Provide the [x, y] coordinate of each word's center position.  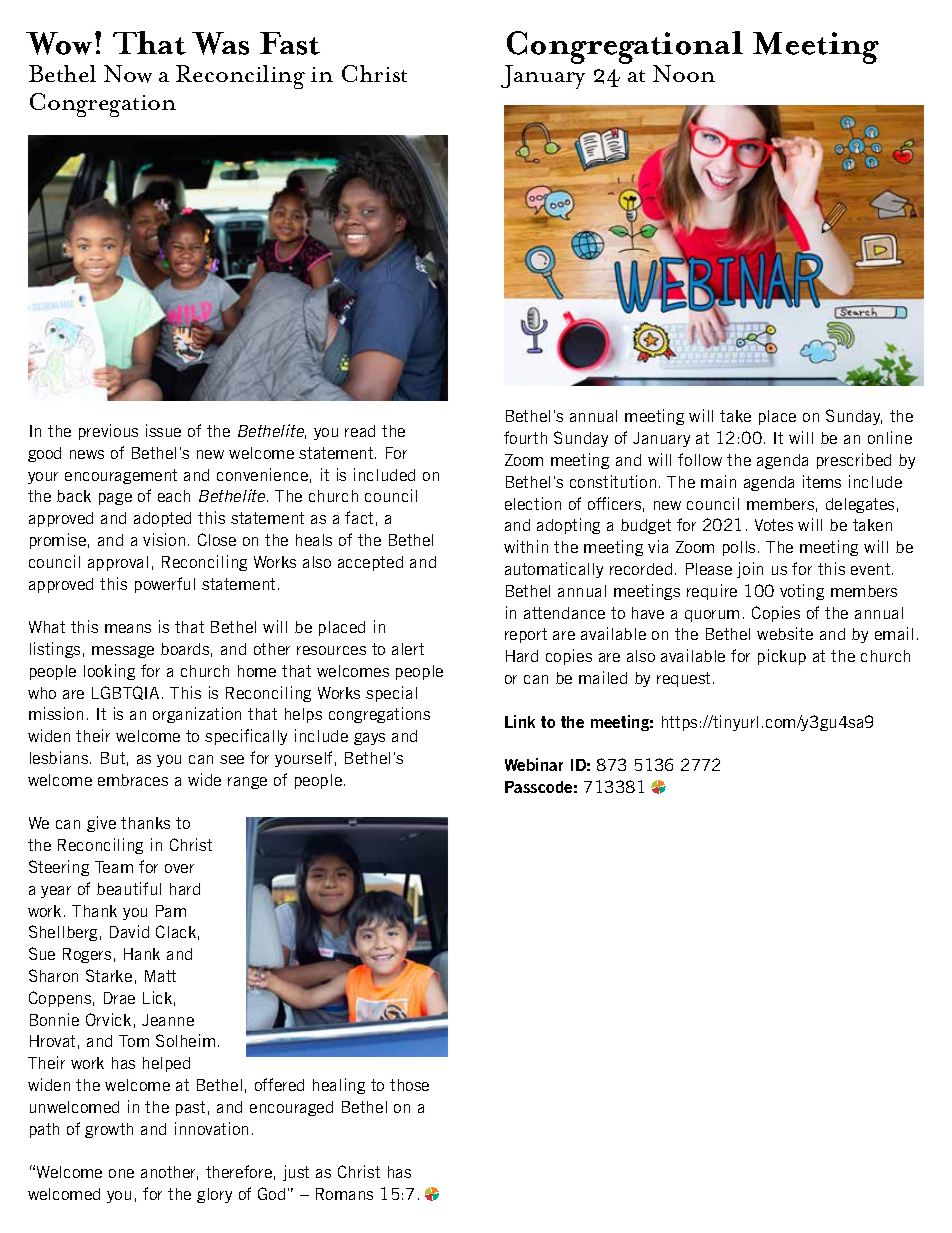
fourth [525, 437]
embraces [133, 780]
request [685, 679]
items [822, 481]
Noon [684, 73]
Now [128, 74]
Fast [290, 43]
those [409, 1085]
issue [163, 430]
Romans [344, 1194]
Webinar [534, 764]
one [121, 1173]
